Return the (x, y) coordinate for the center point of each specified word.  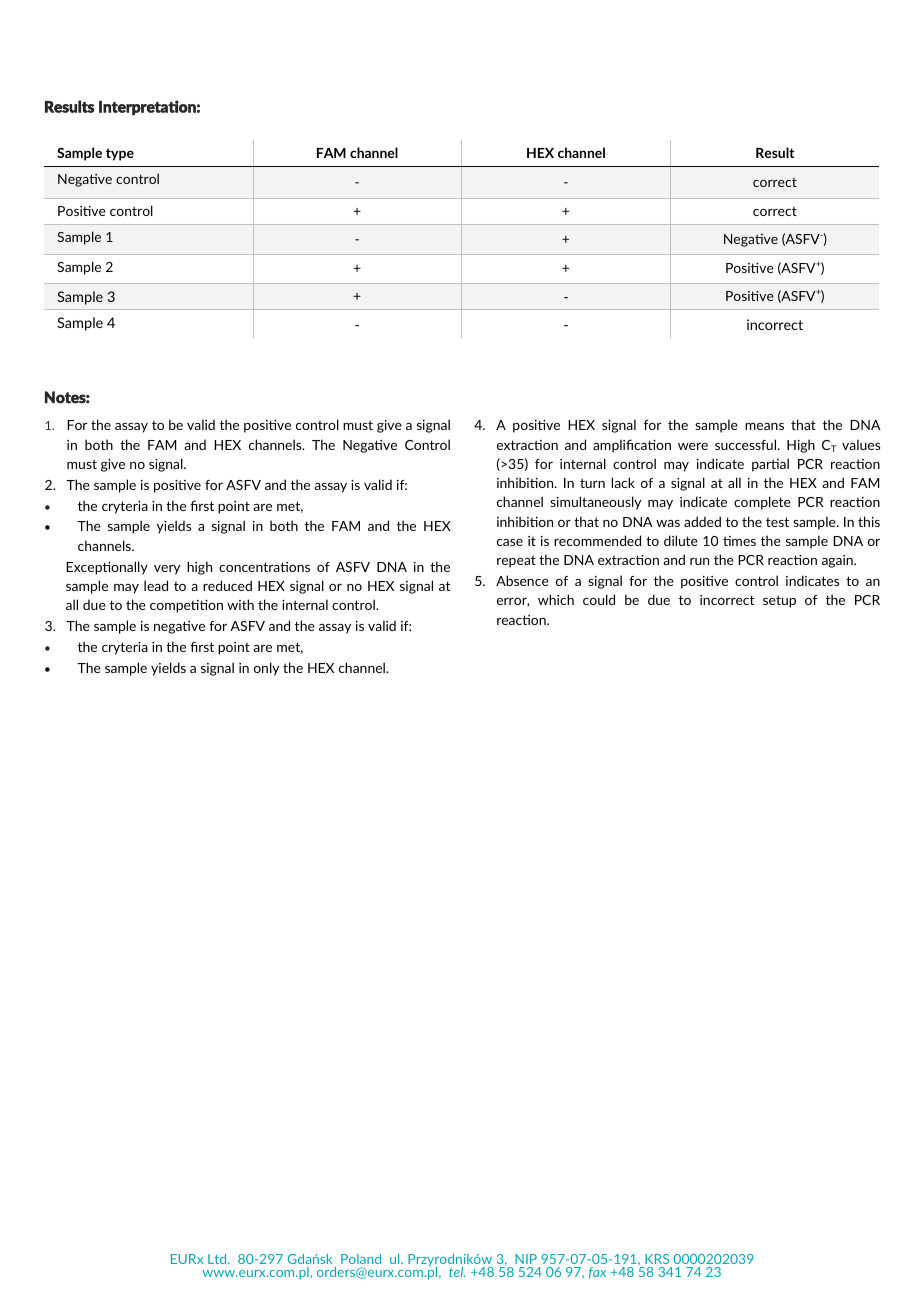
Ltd (218, 1259)
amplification (632, 446)
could (599, 599)
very (167, 570)
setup (779, 601)
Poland (361, 1259)
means (764, 426)
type (120, 154)
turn (592, 483)
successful (747, 444)
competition (186, 606)
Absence (522, 580)
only (266, 669)
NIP (526, 1259)
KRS (657, 1259)
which (556, 599)
